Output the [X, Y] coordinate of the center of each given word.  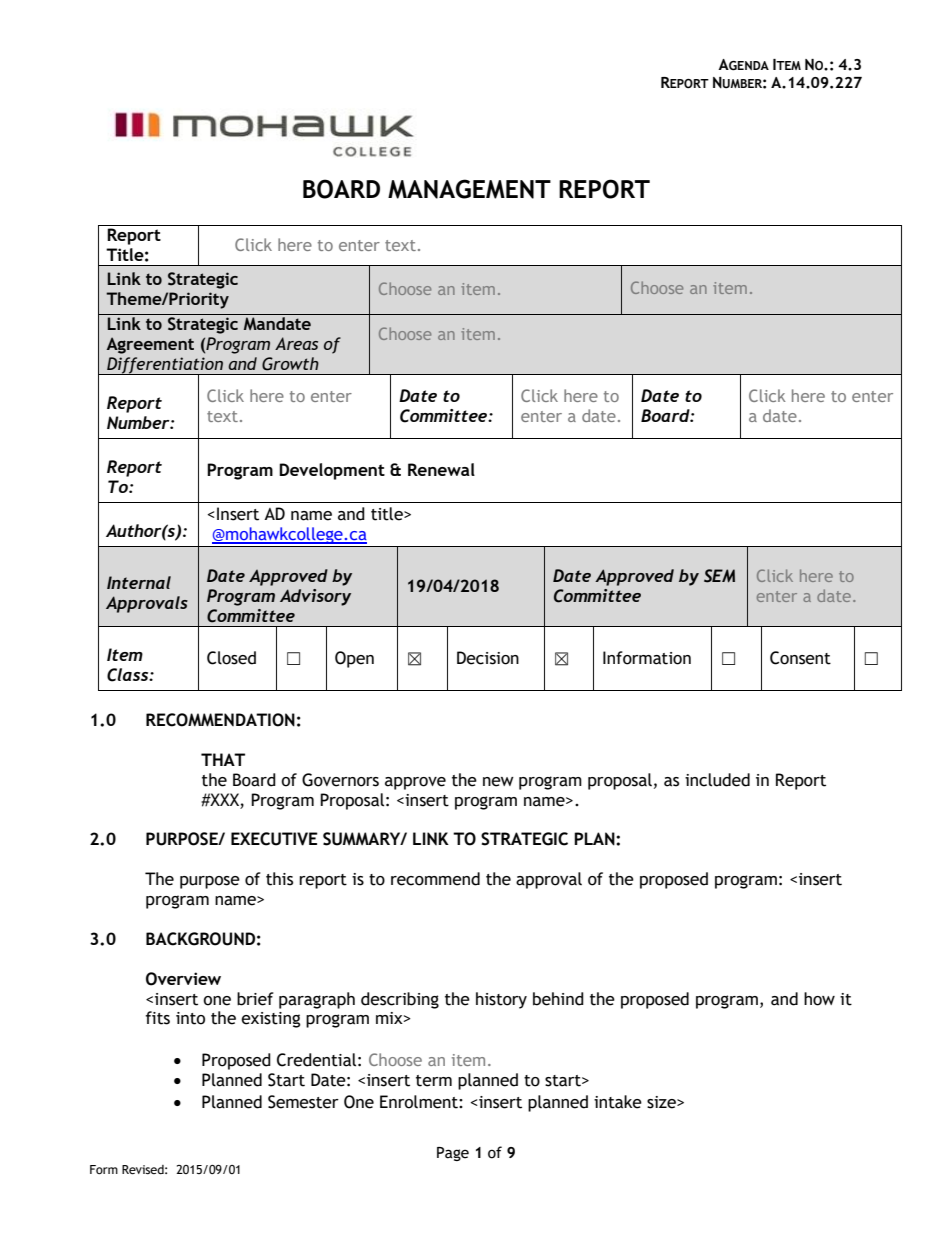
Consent [800, 658]
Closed [231, 658]
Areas [296, 343]
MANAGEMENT [469, 189]
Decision [488, 658]
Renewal [441, 469]
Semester [303, 1102]
